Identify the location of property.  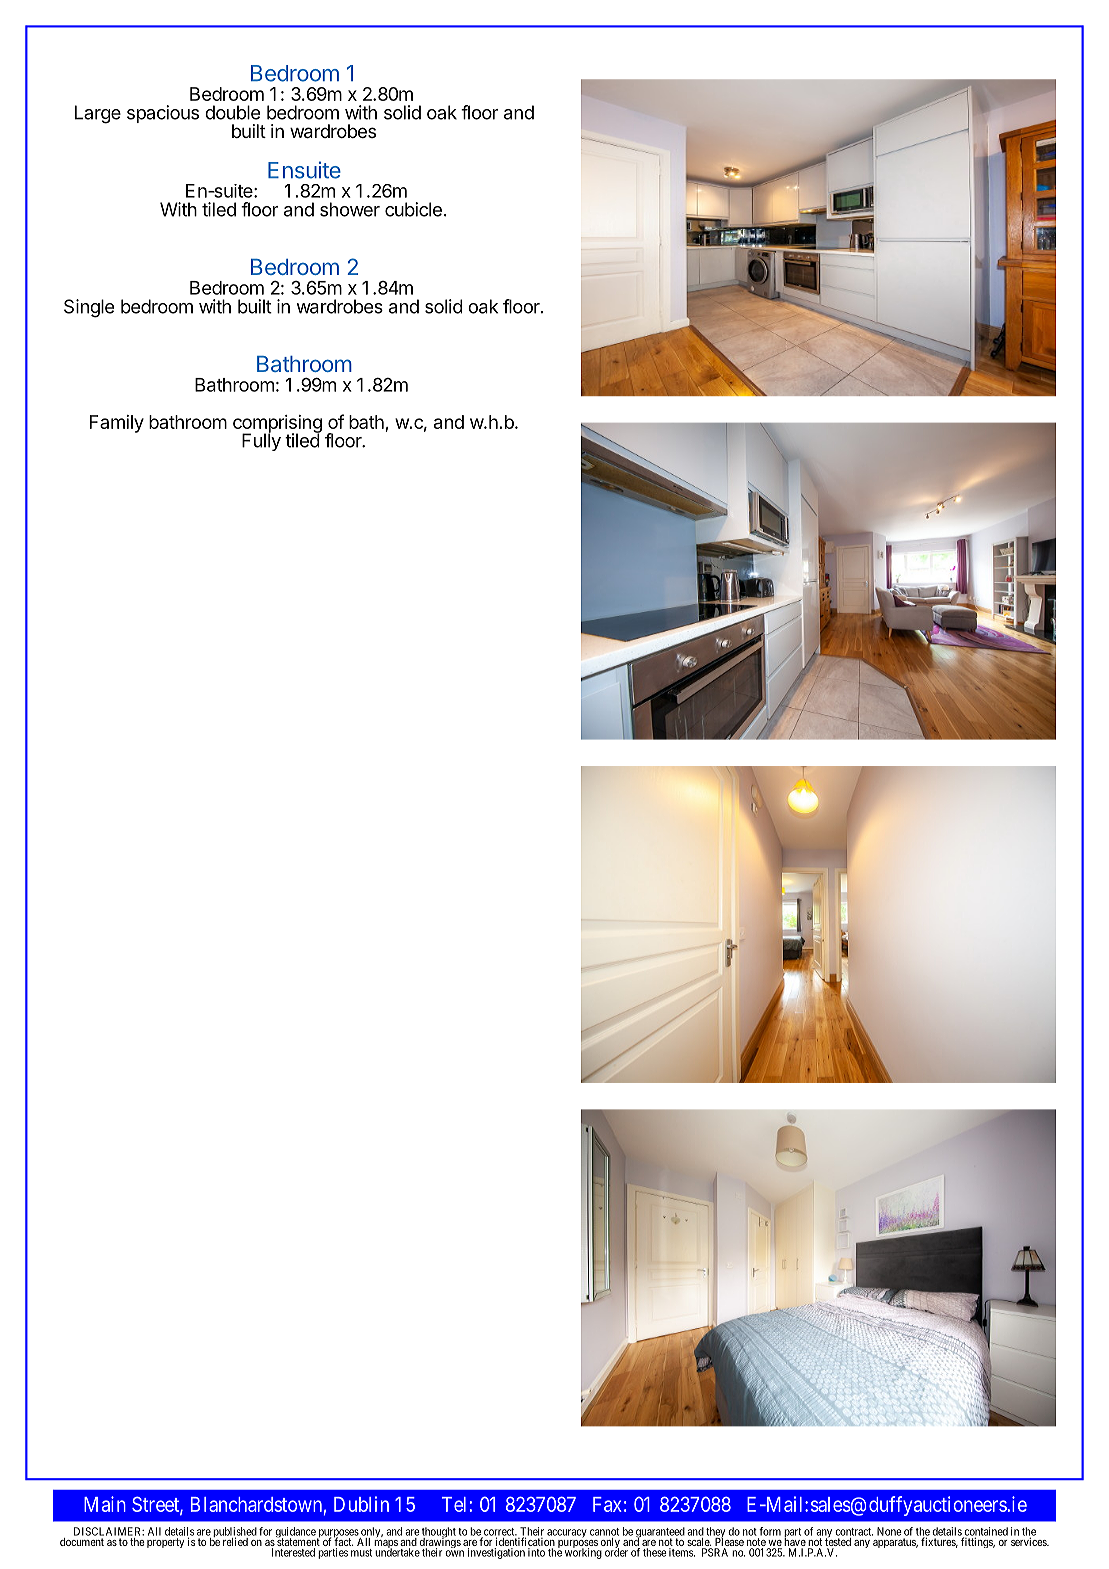
(165, 1543).
